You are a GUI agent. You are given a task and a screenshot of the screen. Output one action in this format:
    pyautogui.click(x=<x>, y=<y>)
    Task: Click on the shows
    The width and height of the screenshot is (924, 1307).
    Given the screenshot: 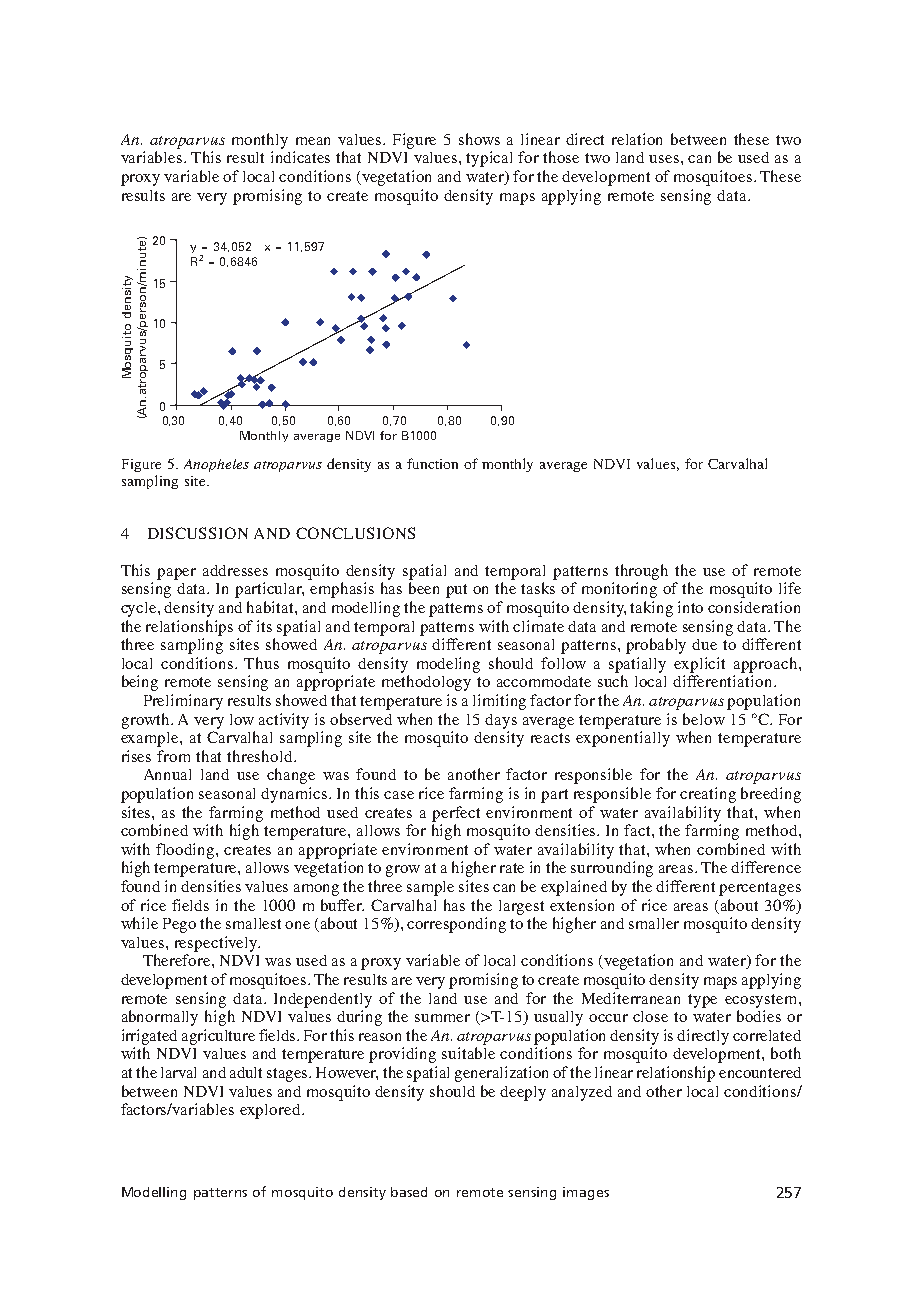 What is the action you would take?
    pyautogui.click(x=479, y=139)
